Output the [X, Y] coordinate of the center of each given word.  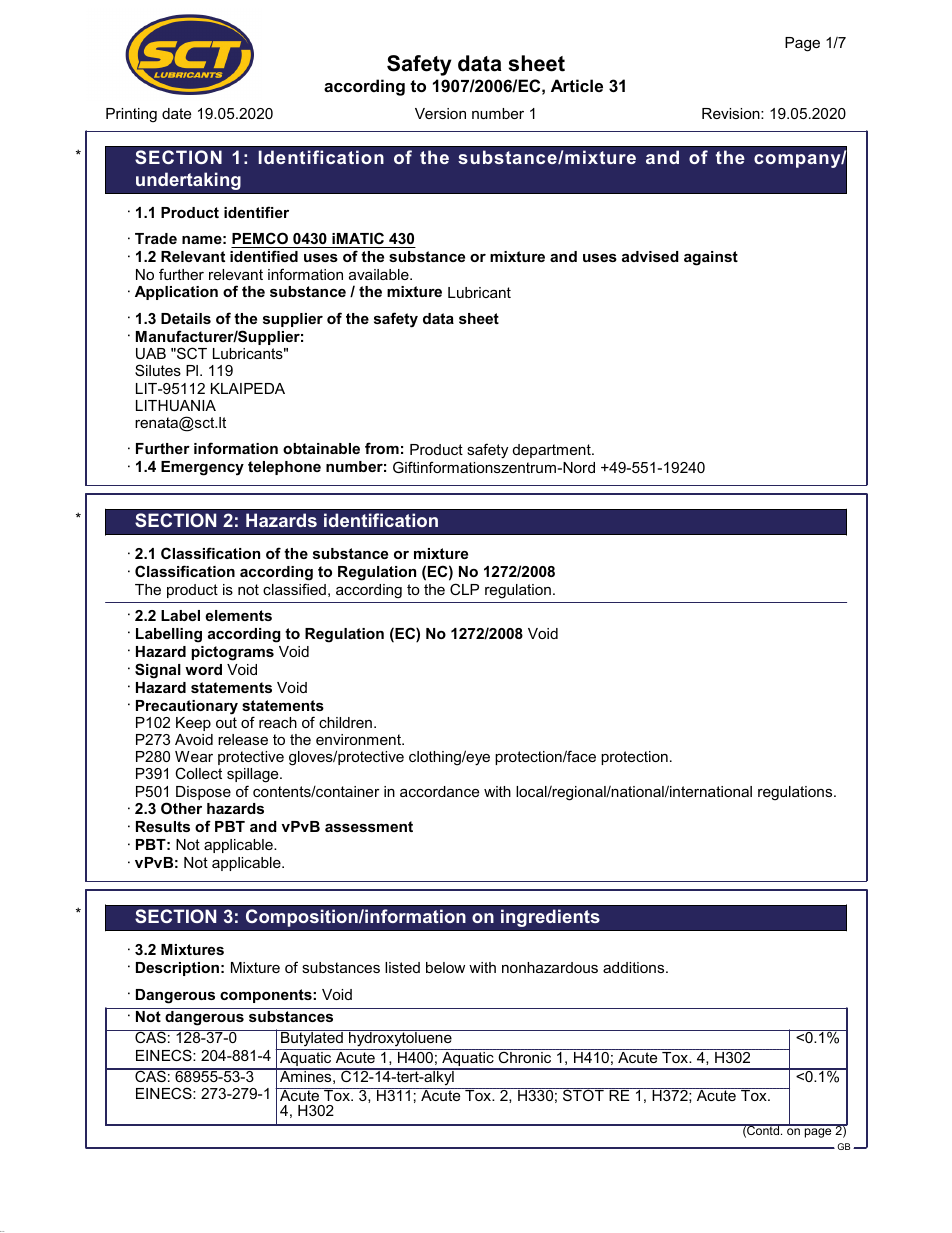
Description [177, 969]
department [553, 451]
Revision [732, 113]
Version [440, 113]
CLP [464, 589]
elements [238, 615]
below [445, 967]
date [176, 113]
